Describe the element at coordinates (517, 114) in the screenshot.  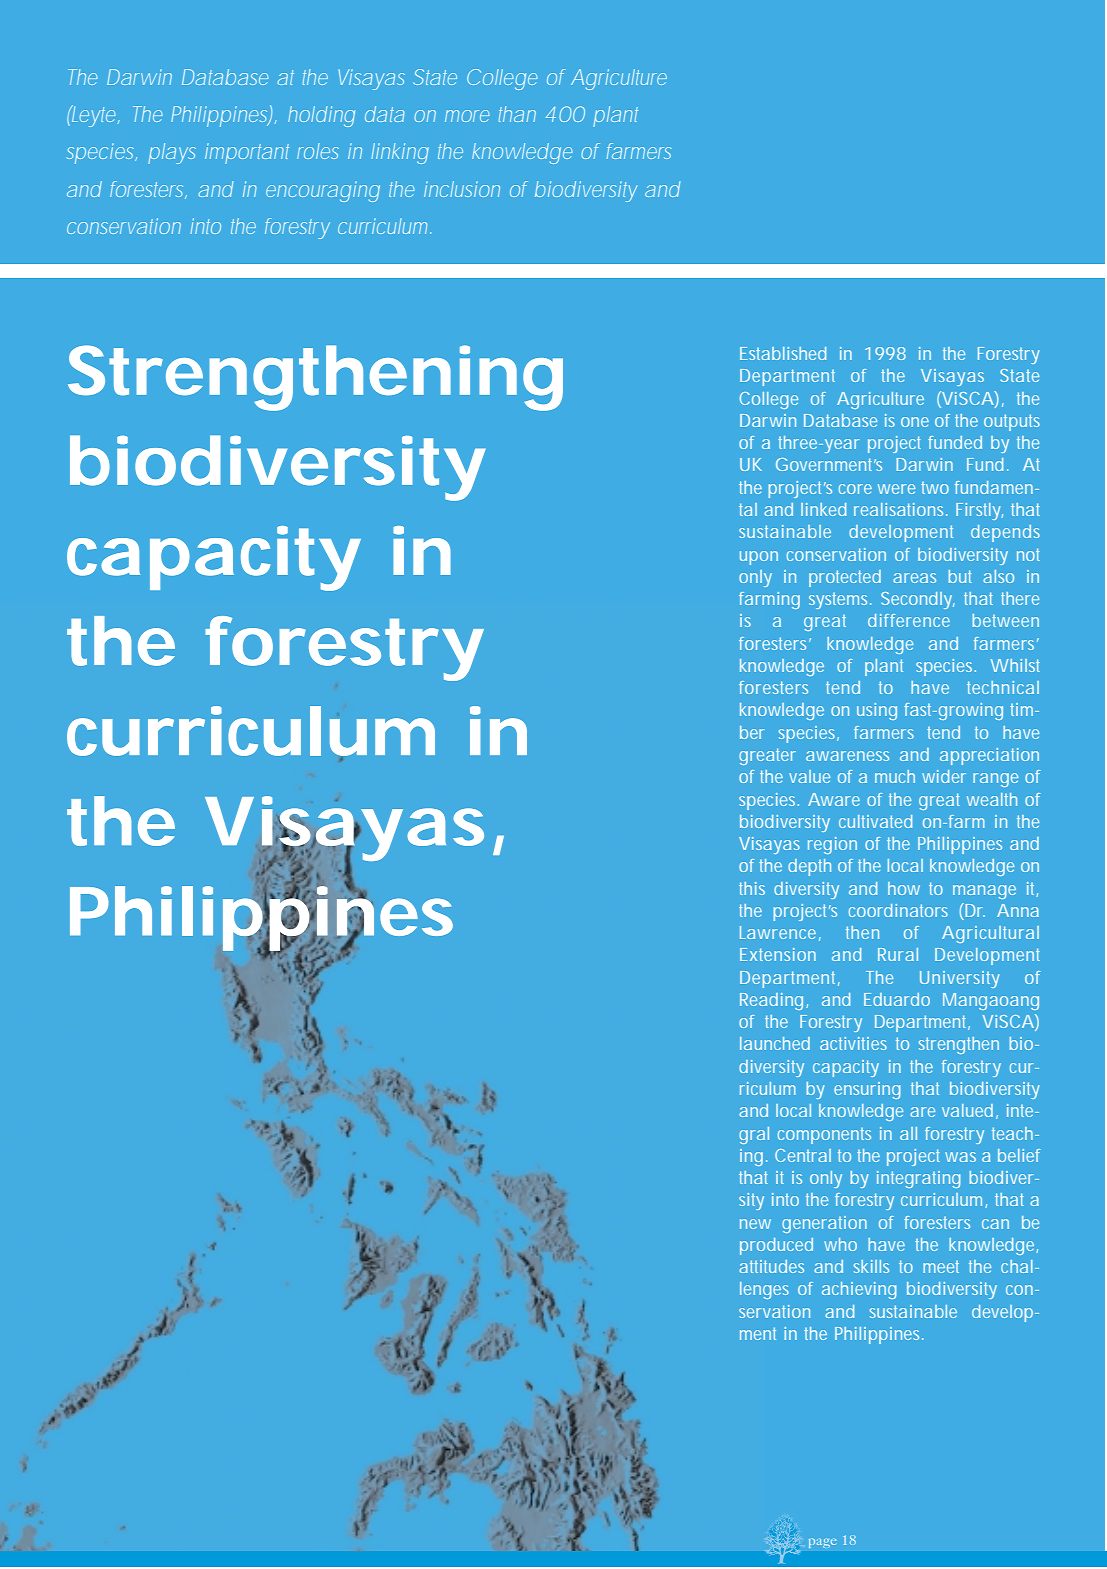
I see `than` at that location.
